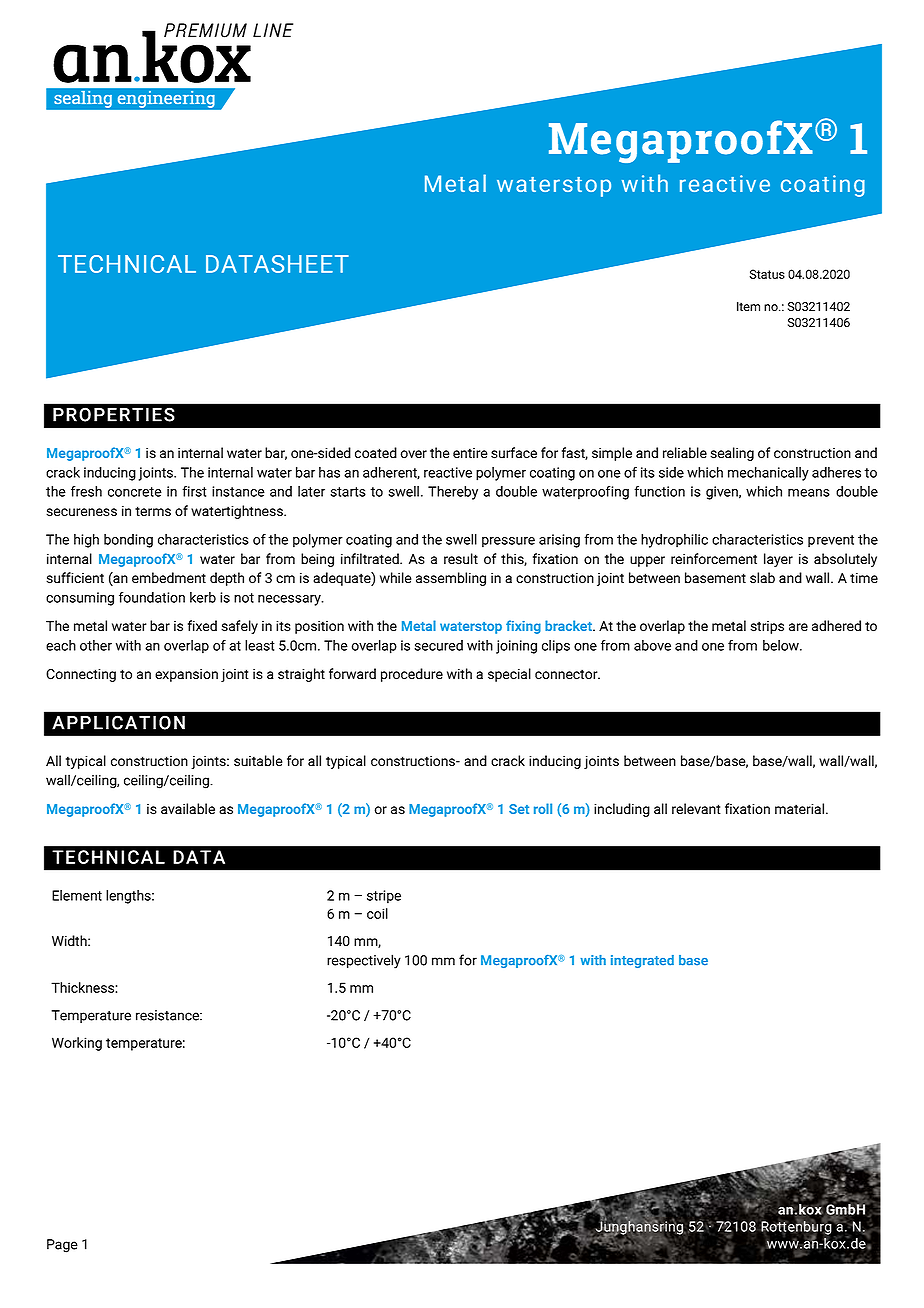 This image has height=1308, width=924. What do you see at coordinates (364, 961) in the image?
I see `respectively` at bounding box center [364, 961].
